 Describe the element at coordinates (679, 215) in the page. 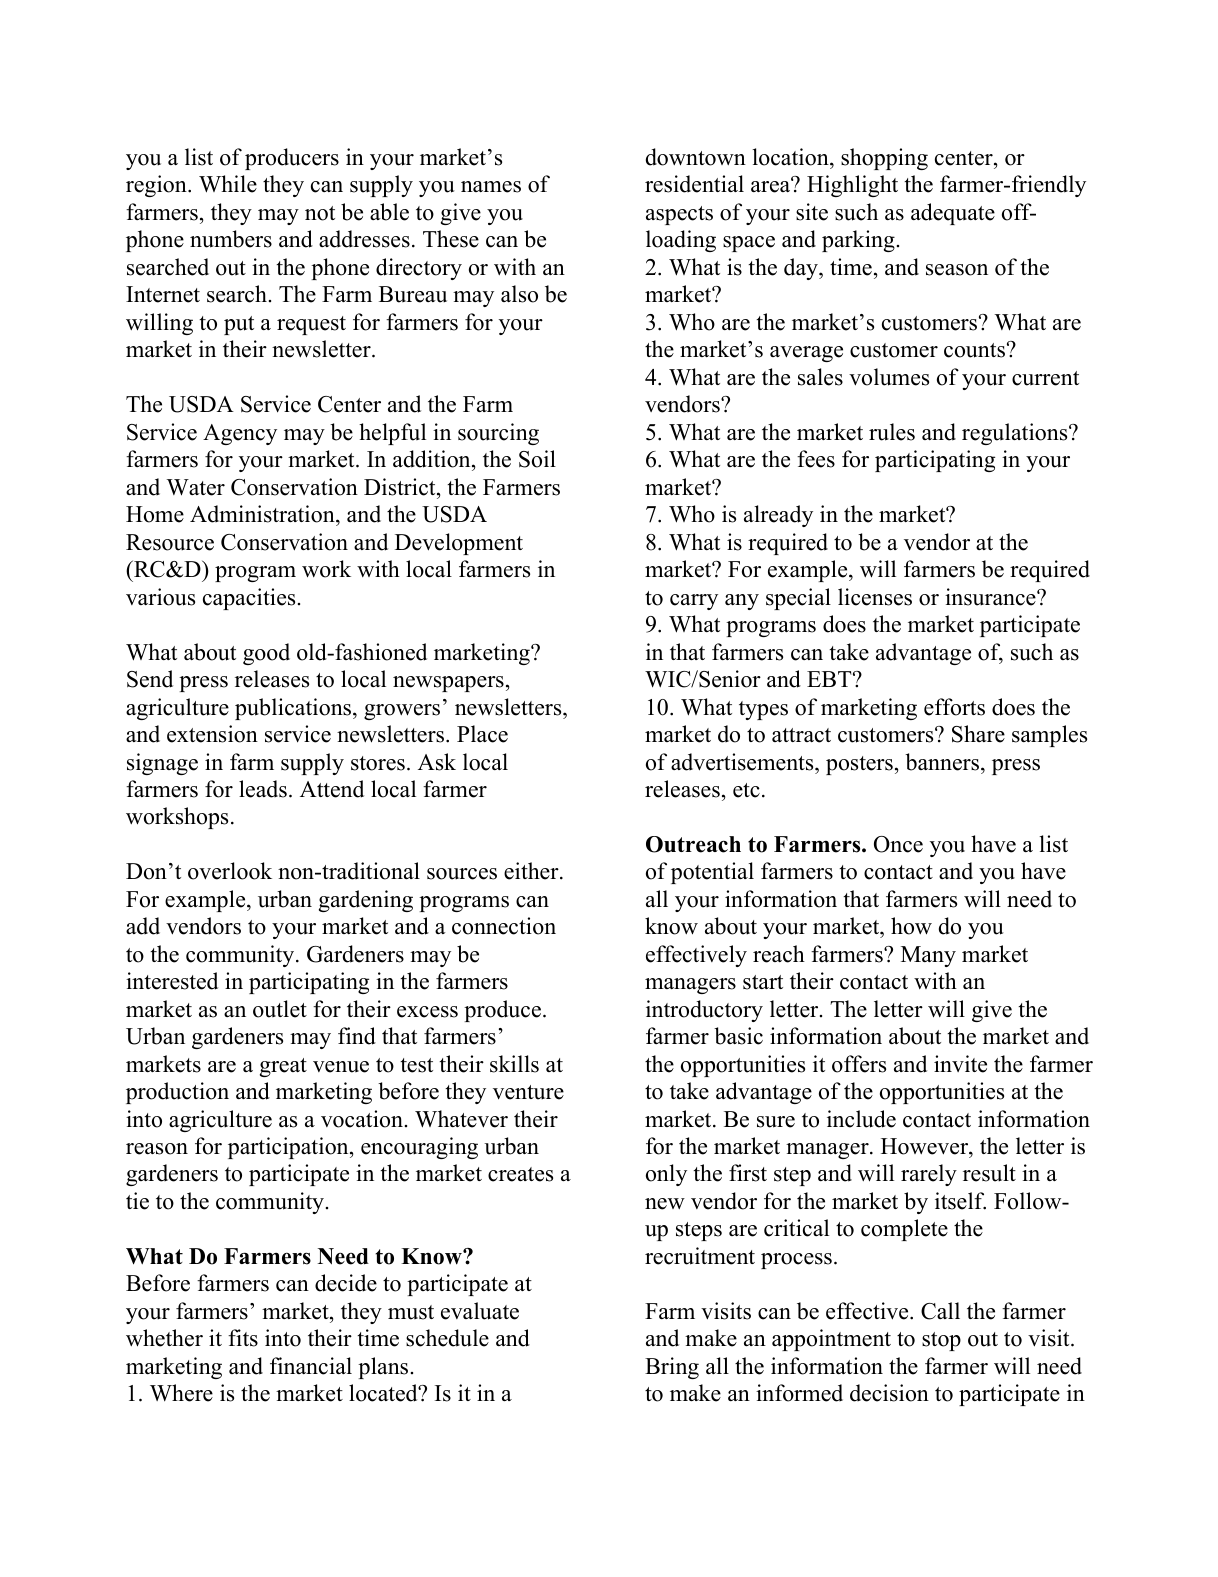

I see `aspects` at that location.
